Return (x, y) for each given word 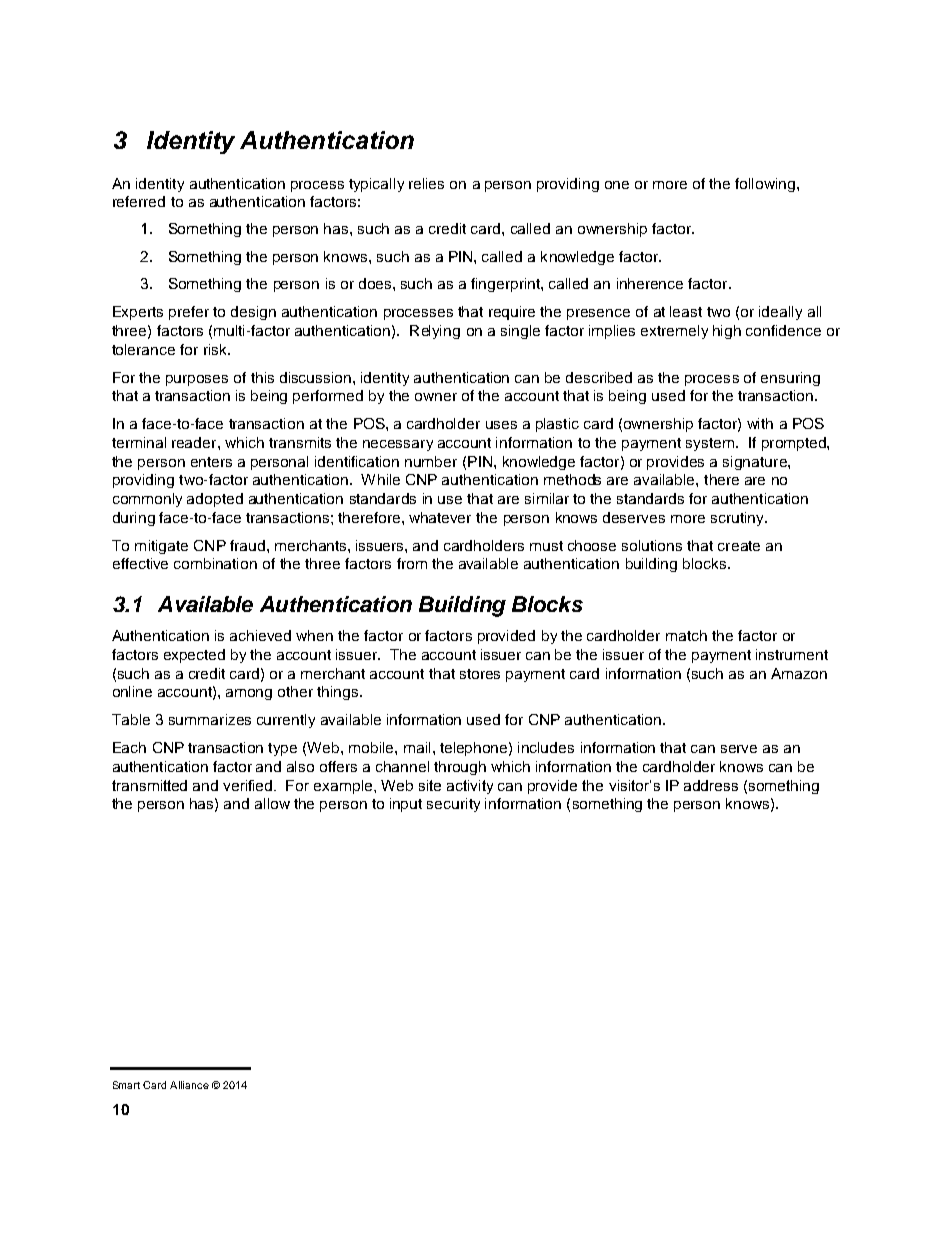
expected (194, 656)
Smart (126, 1085)
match (686, 635)
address (711, 785)
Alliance (189, 1085)
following (766, 185)
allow (272, 803)
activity (470, 787)
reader (195, 442)
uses (501, 425)
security (453, 805)
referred (139, 201)
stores (480, 674)
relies (426, 183)
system (710, 444)
